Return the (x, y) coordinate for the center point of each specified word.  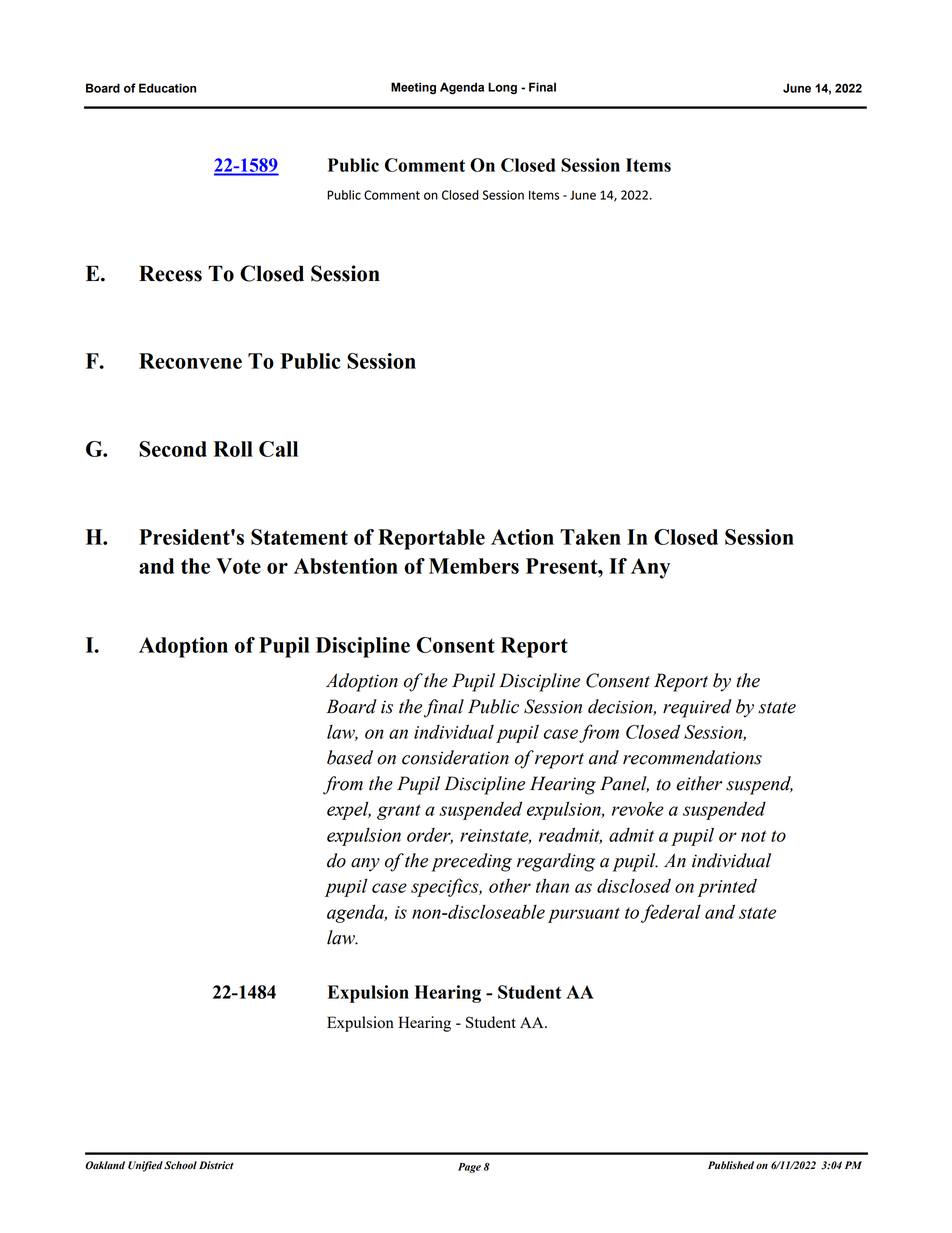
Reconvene (190, 361)
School (180, 1165)
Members (474, 566)
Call (278, 449)
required (697, 708)
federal (671, 913)
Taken (590, 537)
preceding (471, 862)
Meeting (413, 88)
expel (349, 810)
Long (502, 88)
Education (167, 88)
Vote (238, 566)
